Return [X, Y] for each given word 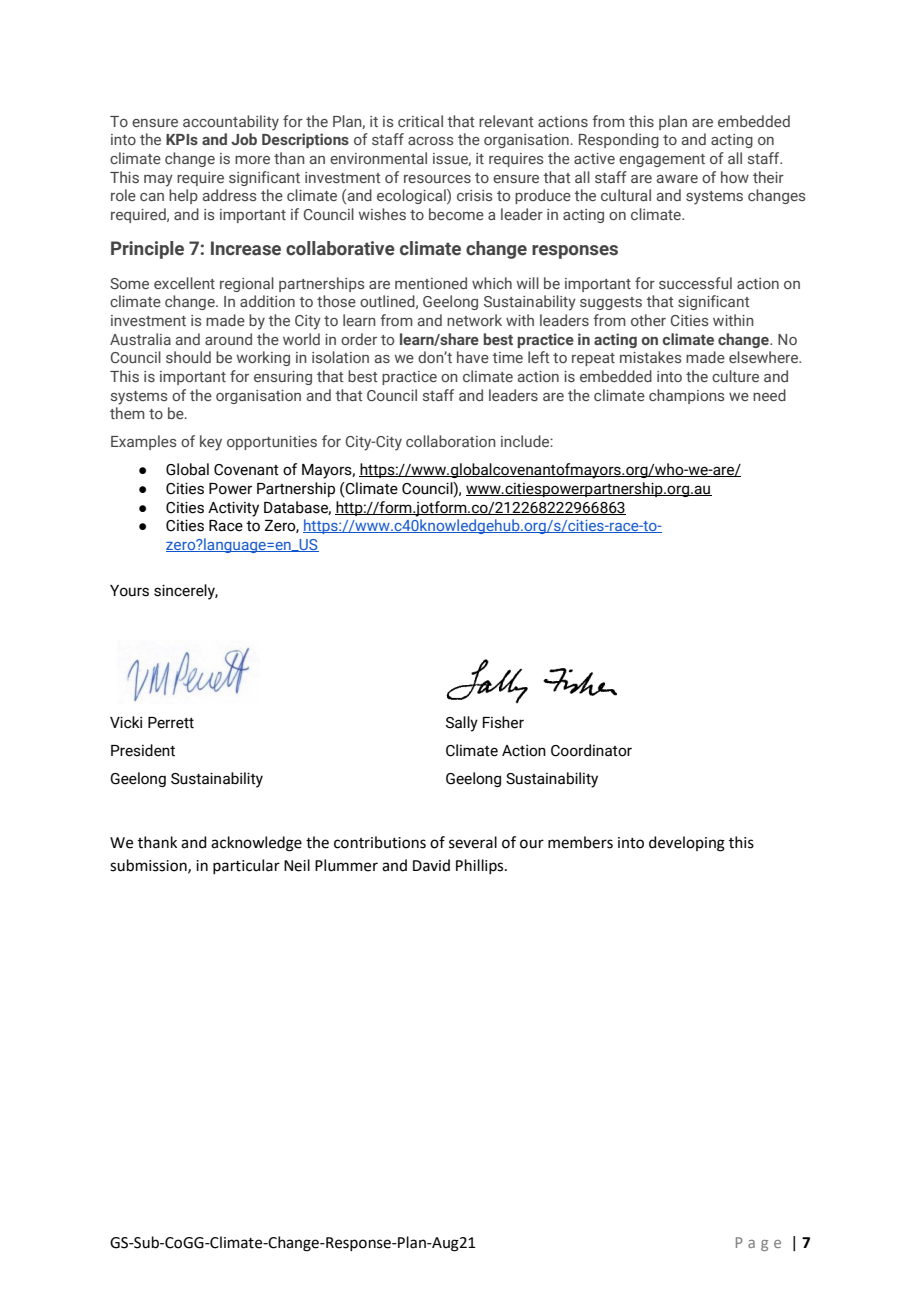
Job [244, 139]
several [473, 842]
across [430, 141]
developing [687, 844]
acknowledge [256, 844]
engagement [662, 160]
